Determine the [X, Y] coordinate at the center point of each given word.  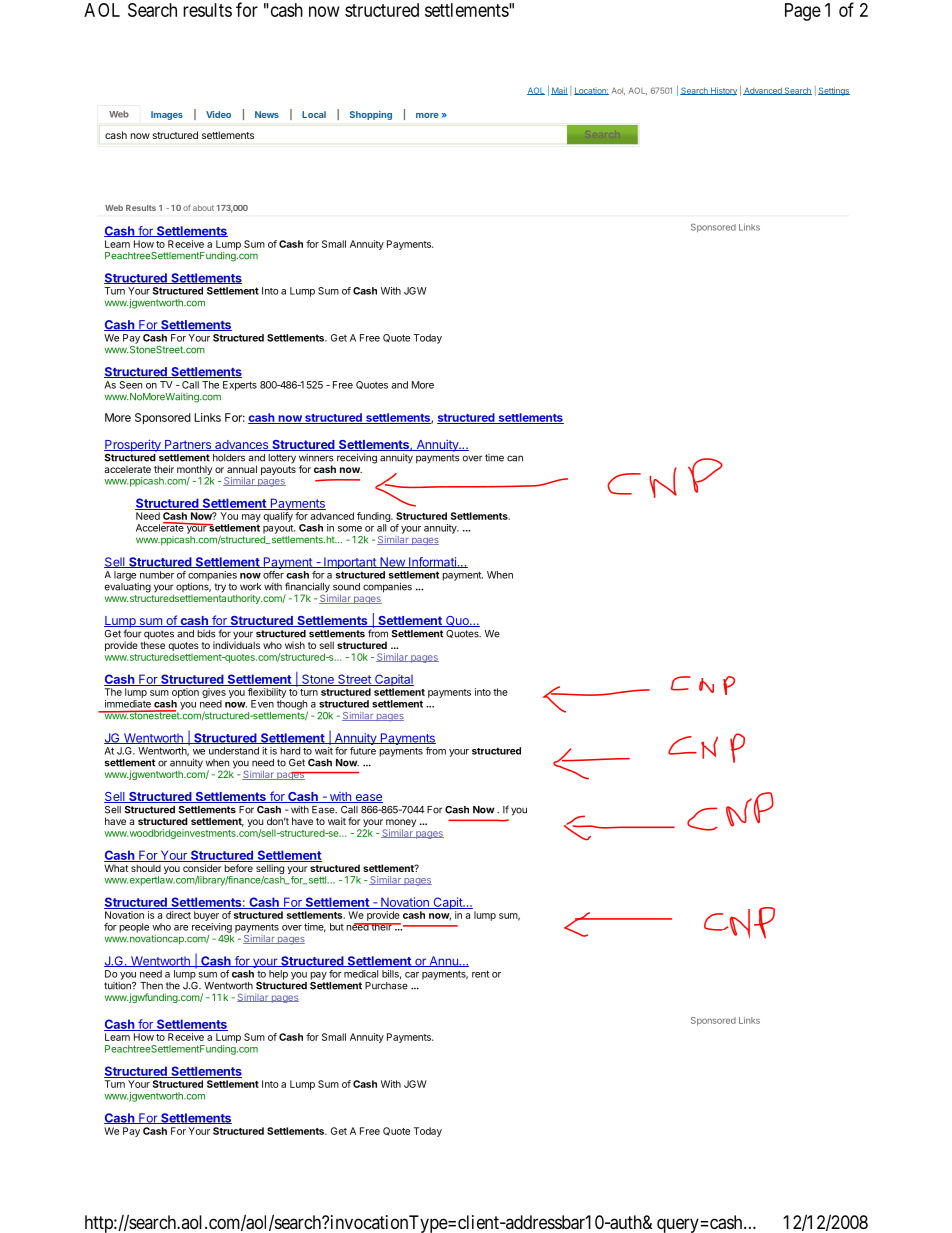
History [723, 91]
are [181, 928]
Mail [559, 91]
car [412, 975]
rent [480, 974]
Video [218, 114]
